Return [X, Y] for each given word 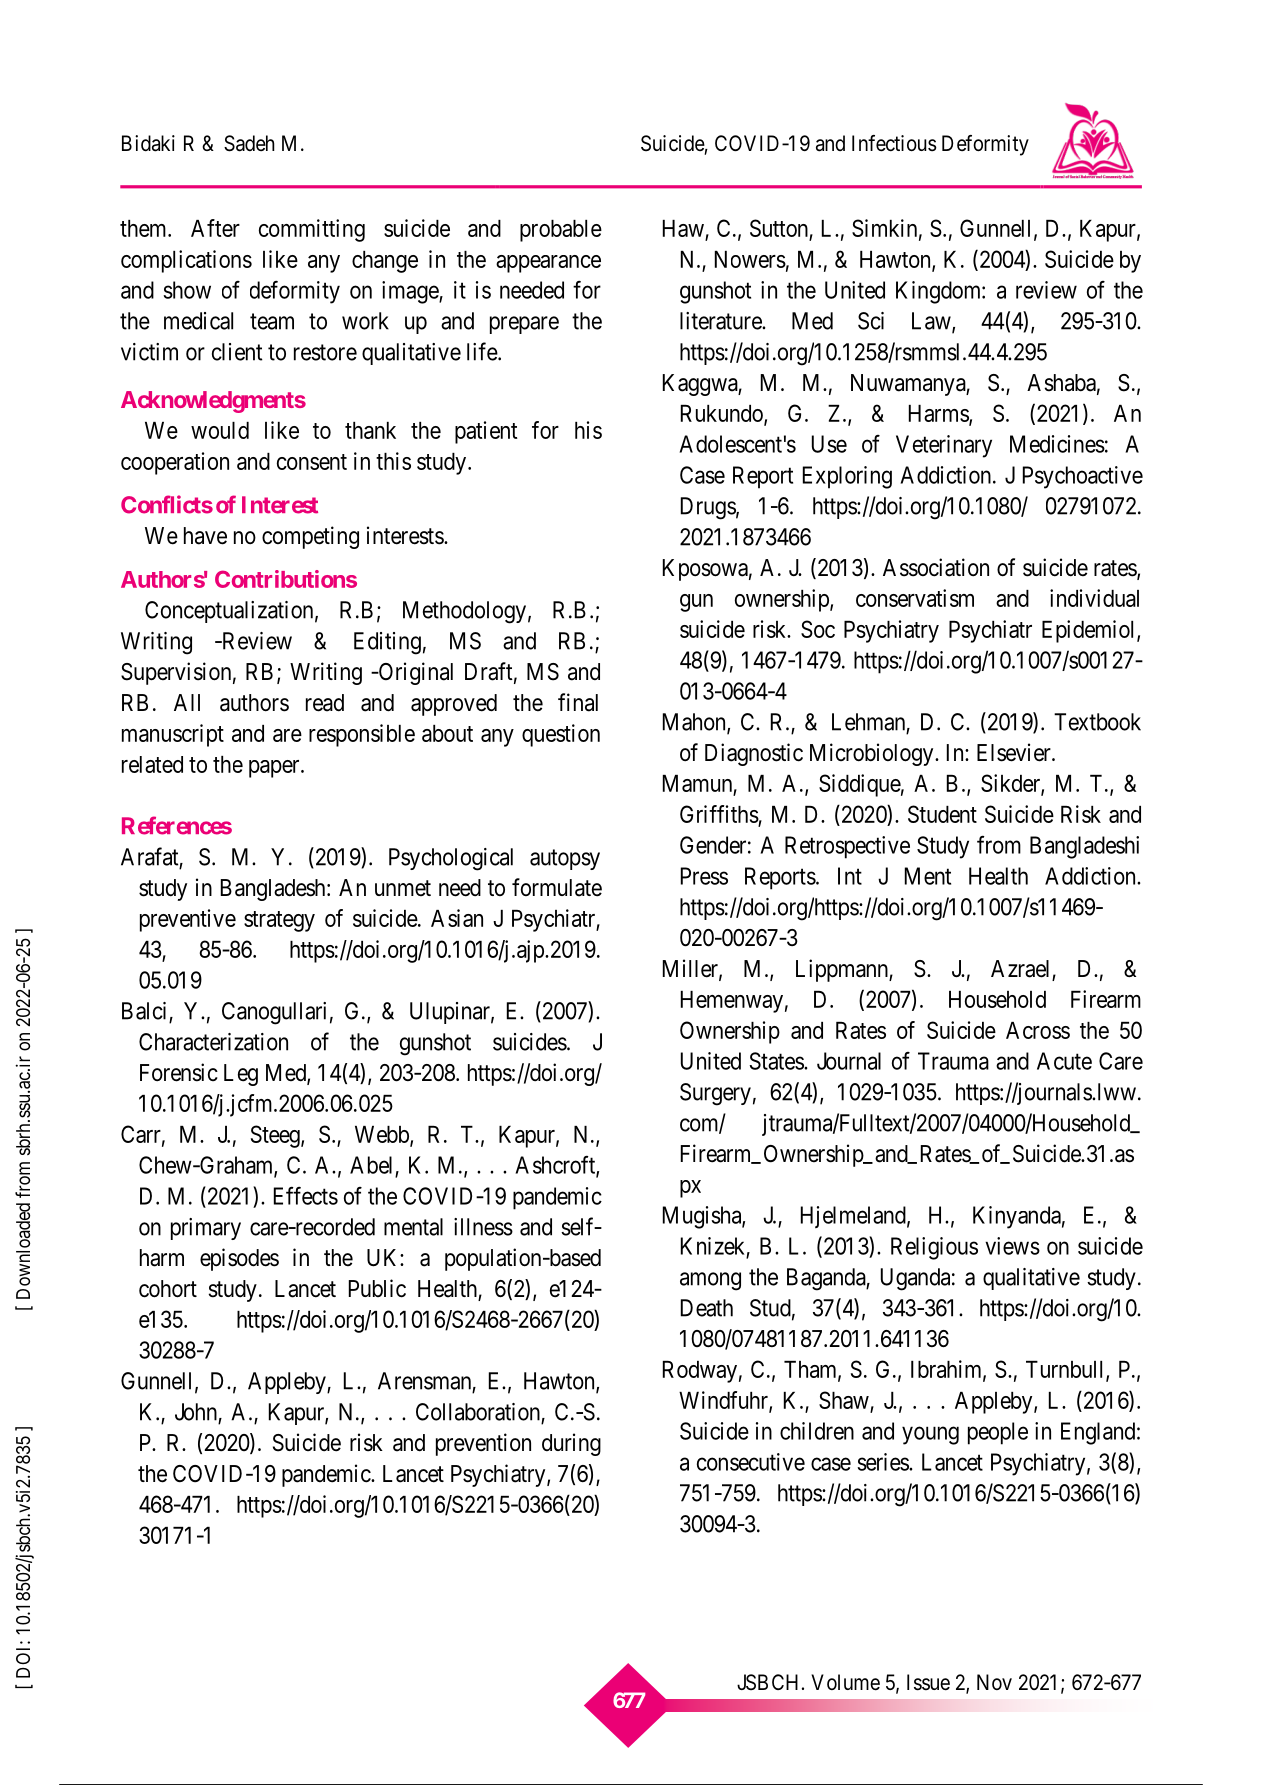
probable [561, 231]
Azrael [1022, 970]
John [197, 1413]
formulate [557, 887]
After [215, 228]
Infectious [894, 143]
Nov [994, 1682]
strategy [279, 921]
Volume [845, 1682]
